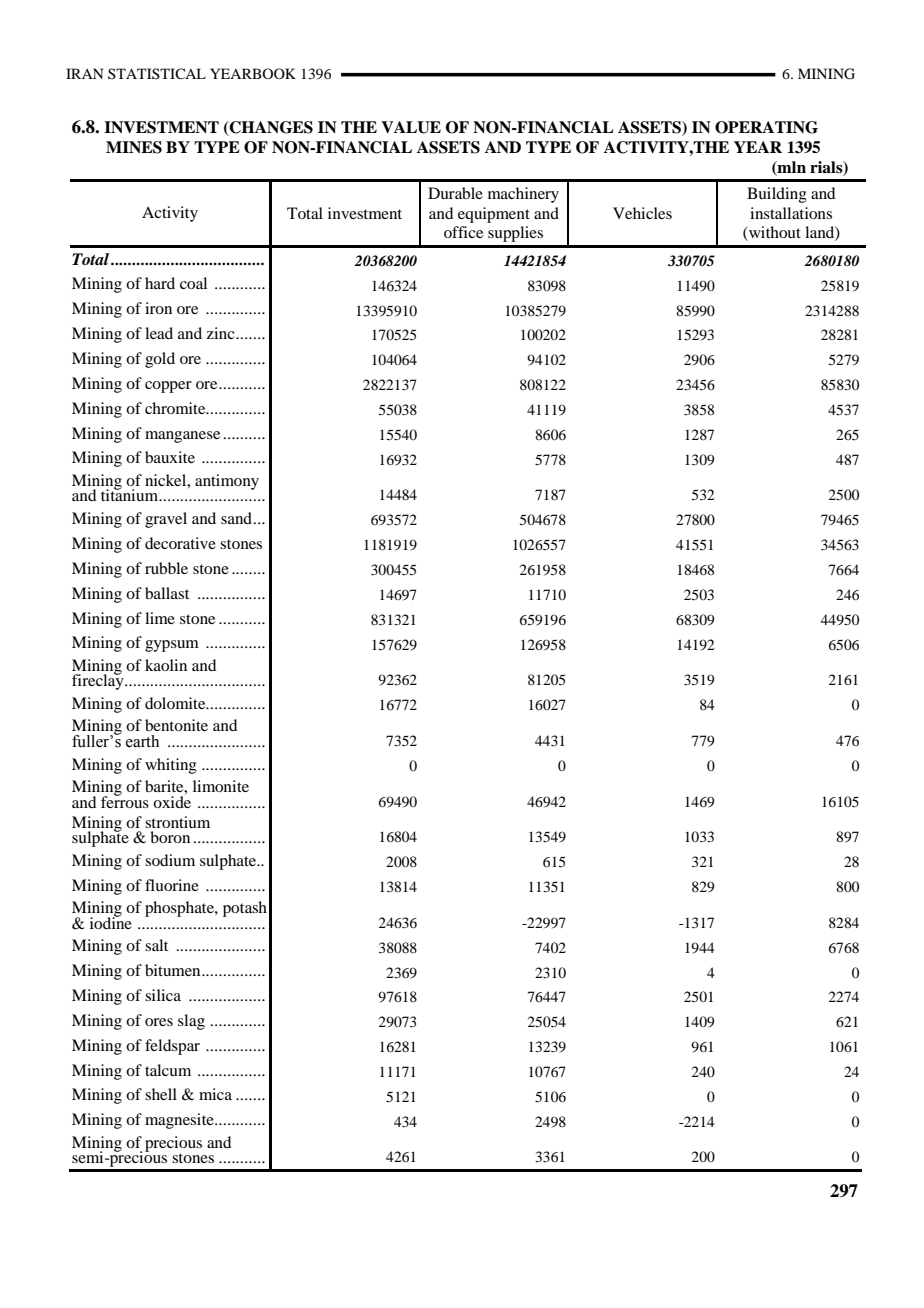 The height and width of the screenshot is (1308, 924). I want to click on STATISTICAL, so click(157, 73).
